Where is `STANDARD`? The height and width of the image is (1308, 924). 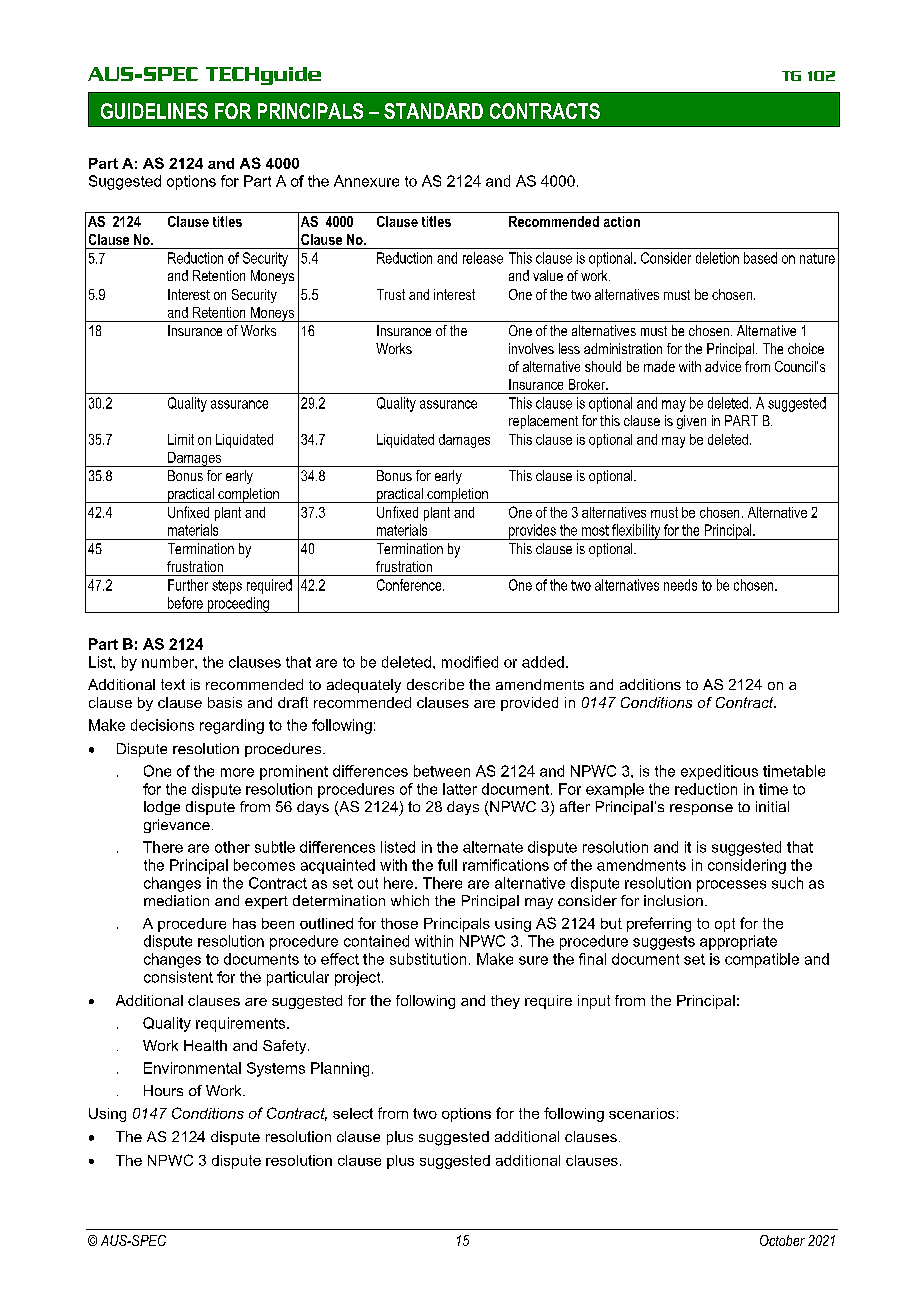
STANDARD is located at coordinates (433, 111).
